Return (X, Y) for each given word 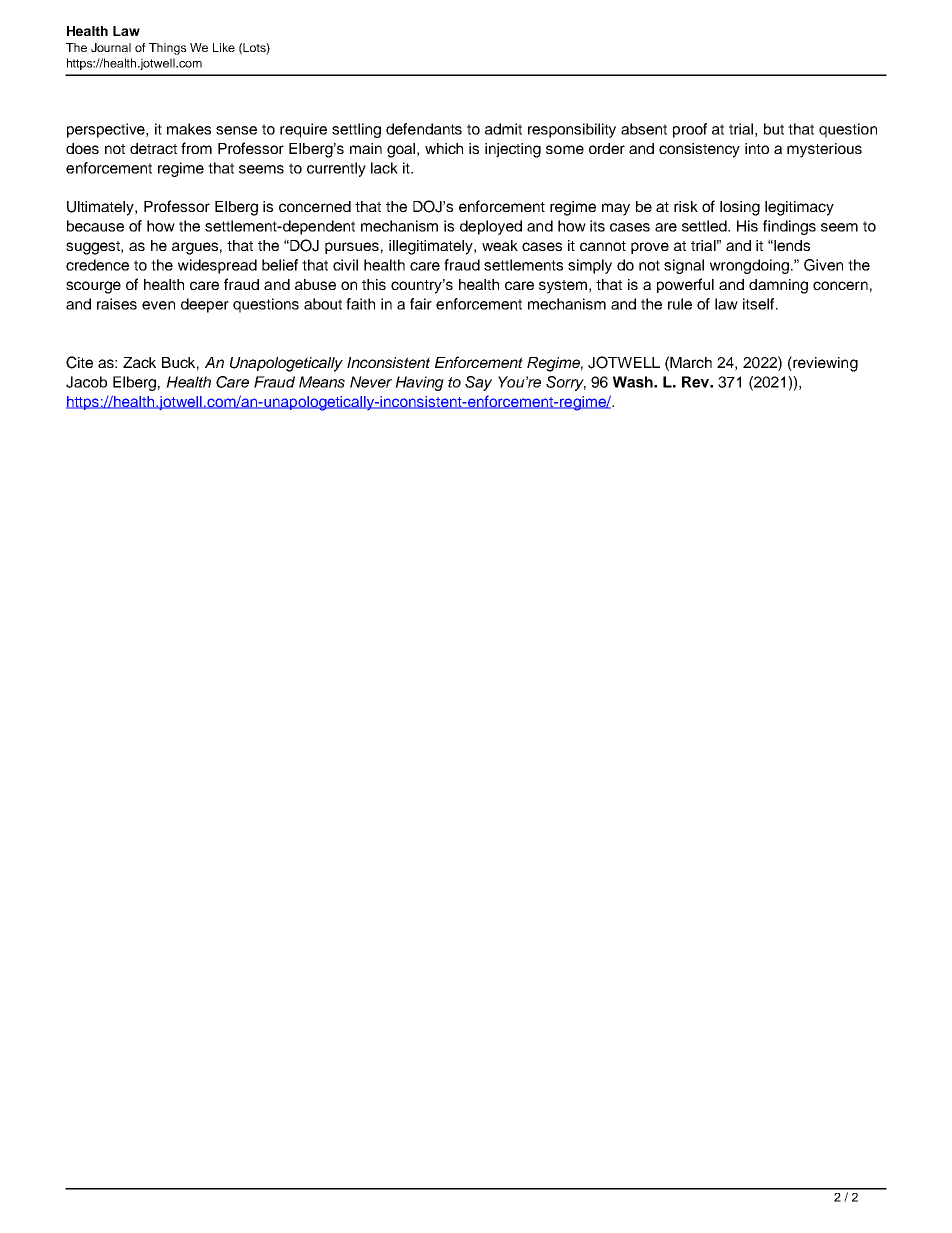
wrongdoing (749, 266)
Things (168, 49)
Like (224, 47)
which (444, 148)
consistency (699, 150)
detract (153, 148)
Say (478, 383)
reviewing (824, 364)
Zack (139, 362)
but (774, 129)
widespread (217, 266)
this (374, 284)
